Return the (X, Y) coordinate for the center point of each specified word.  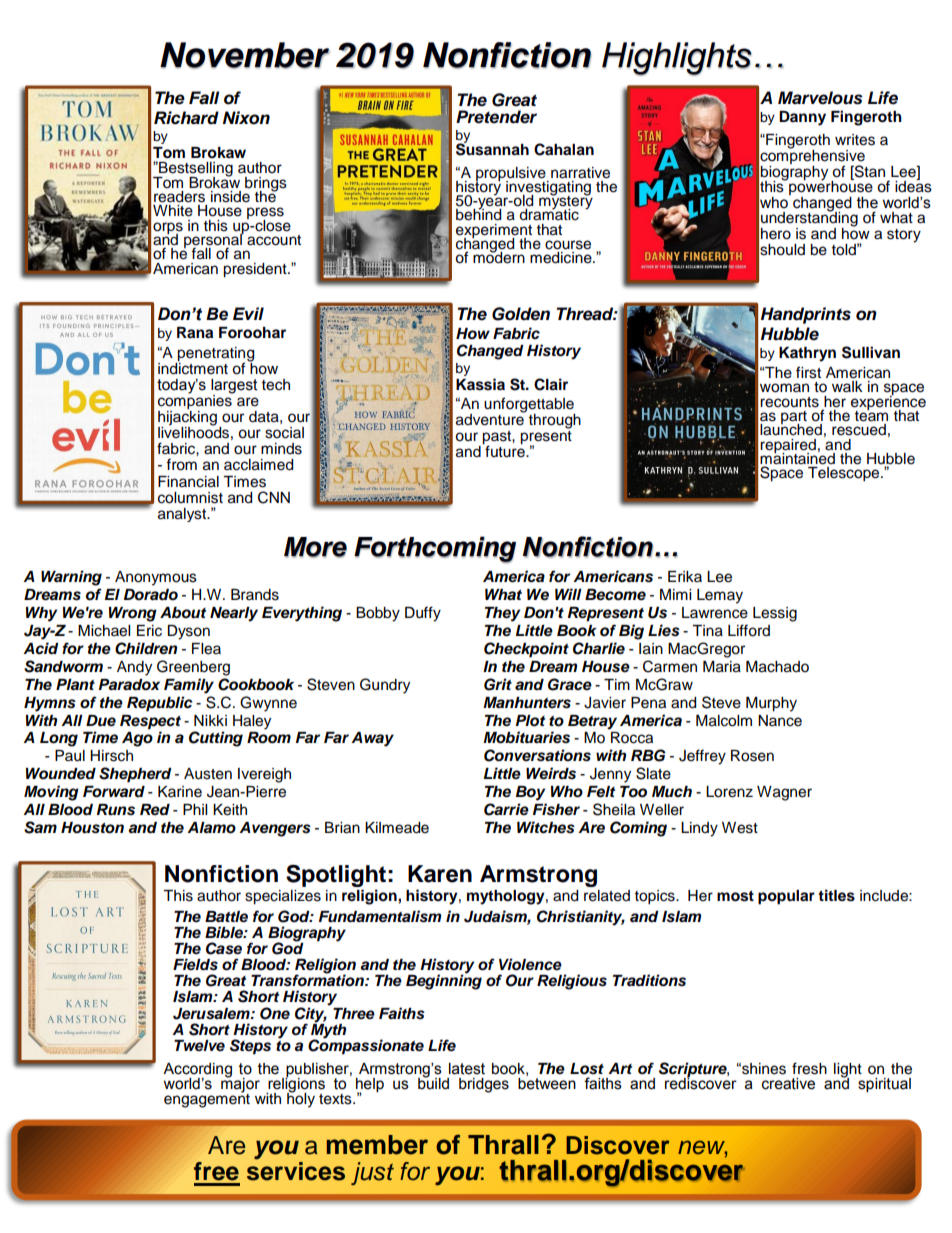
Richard (186, 118)
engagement (207, 1099)
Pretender (496, 117)
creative (788, 1084)
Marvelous (820, 98)
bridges (484, 1085)
